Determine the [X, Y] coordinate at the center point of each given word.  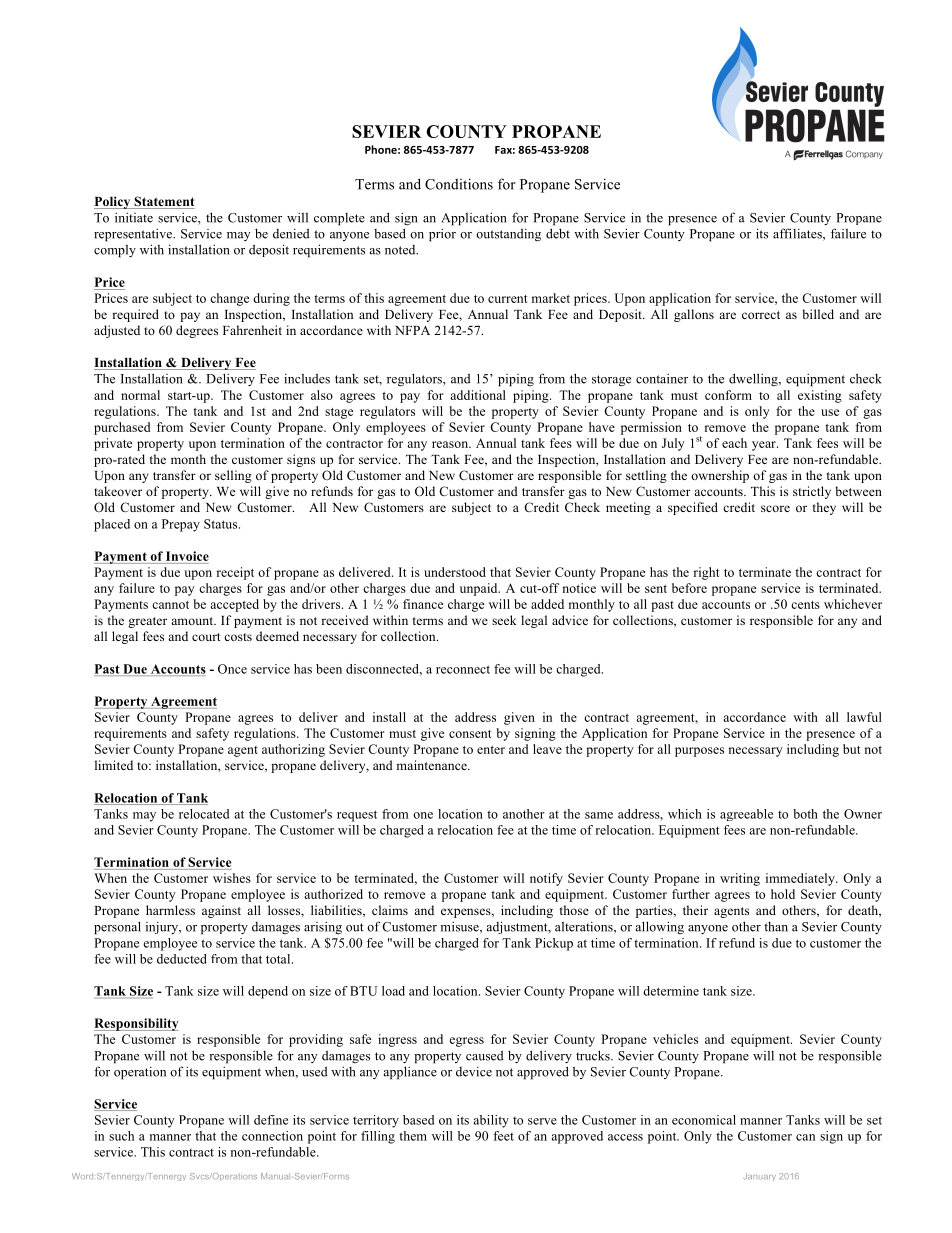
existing [820, 396]
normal [140, 395]
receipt [235, 573]
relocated [204, 814]
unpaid [480, 589]
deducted [182, 959]
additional [478, 395]
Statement [163, 202]
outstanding [508, 235]
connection [272, 1136]
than [776, 927]
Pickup [554, 944]
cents [805, 605]
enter [491, 750]
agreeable [746, 815]
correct [761, 315]
